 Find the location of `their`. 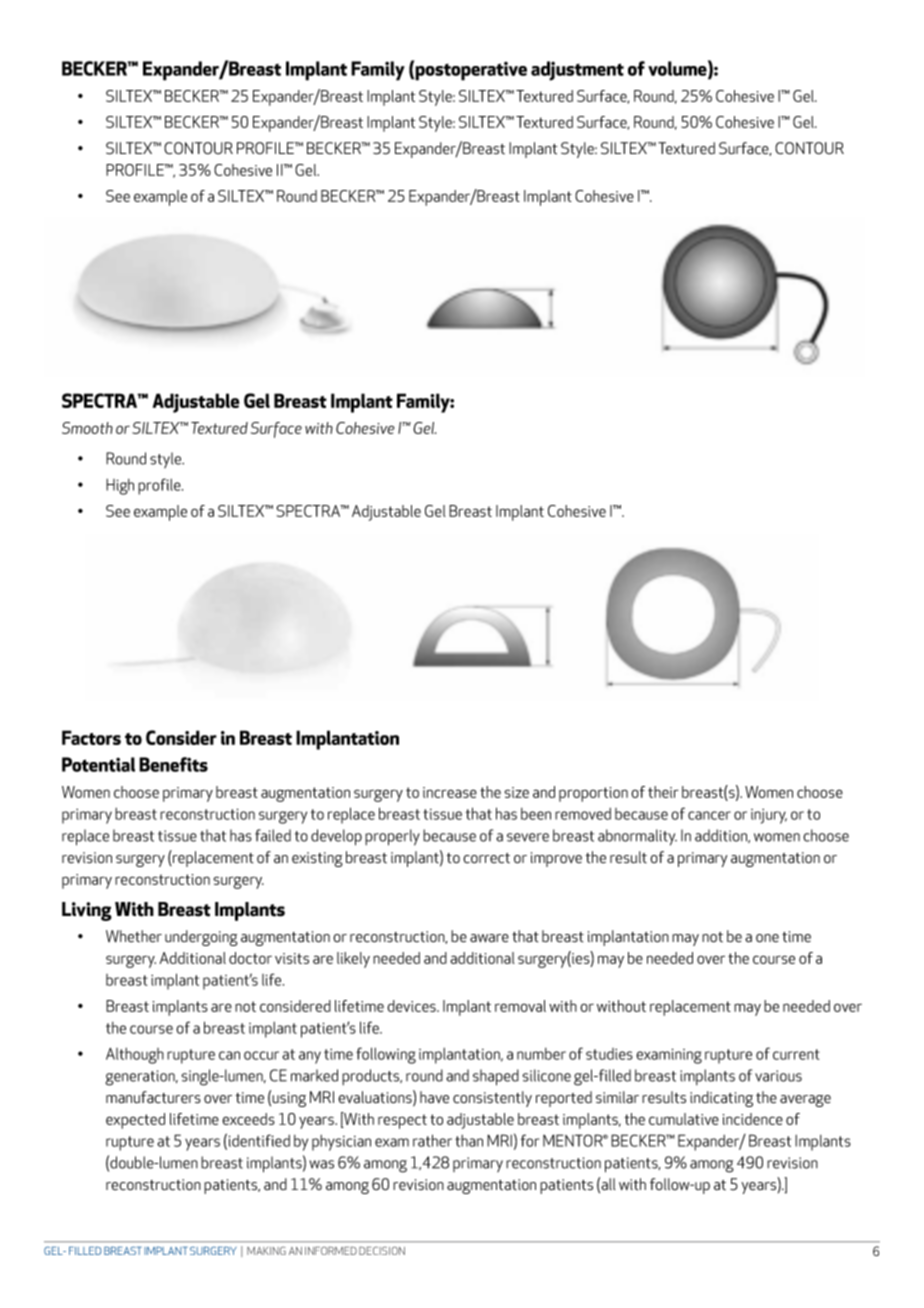

their is located at coordinates (663, 792).
